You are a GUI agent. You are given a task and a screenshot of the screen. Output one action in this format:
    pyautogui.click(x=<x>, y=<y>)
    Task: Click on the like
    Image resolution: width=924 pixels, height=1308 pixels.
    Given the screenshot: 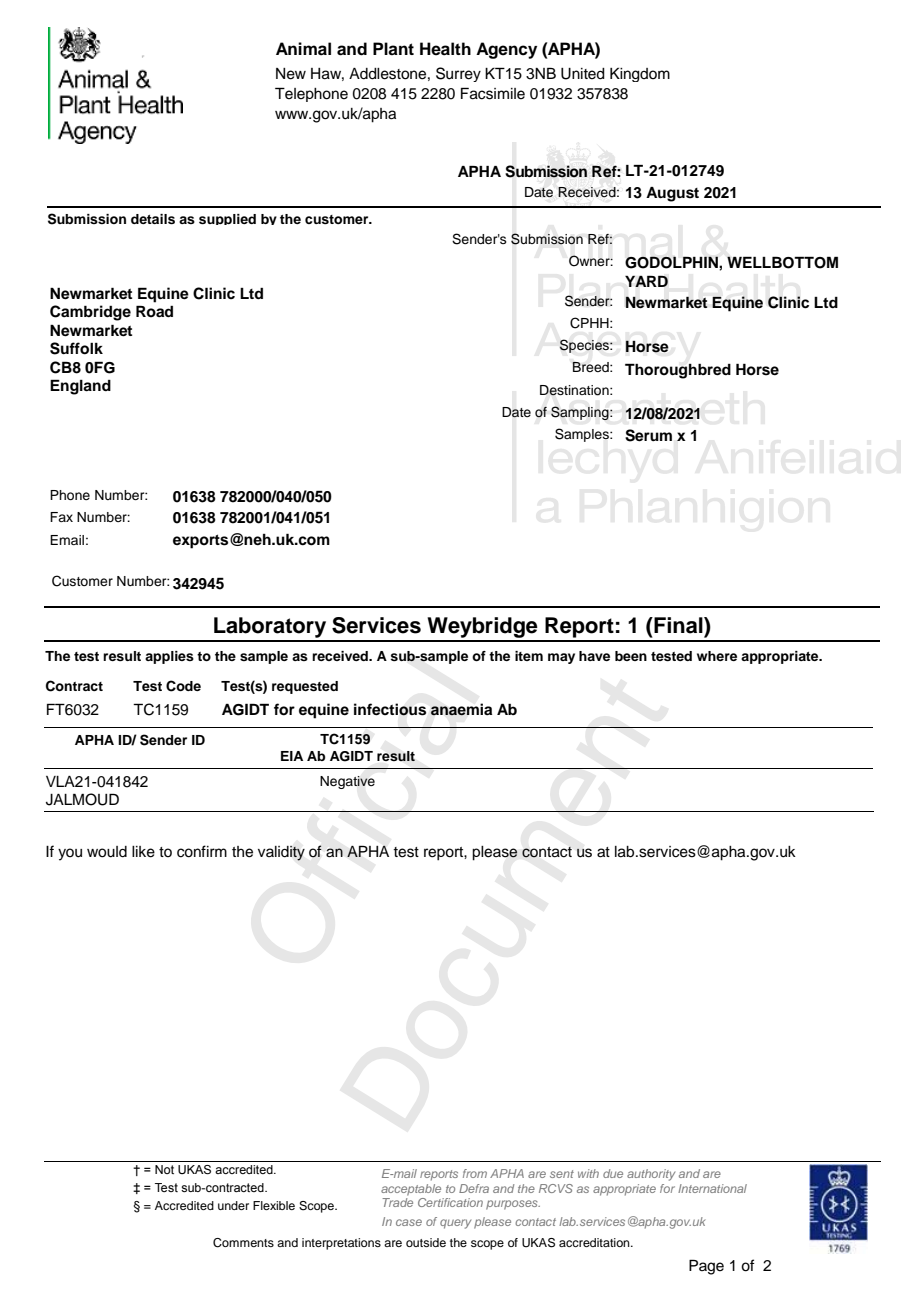 What is the action you would take?
    pyautogui.click(x=143, y=852)
